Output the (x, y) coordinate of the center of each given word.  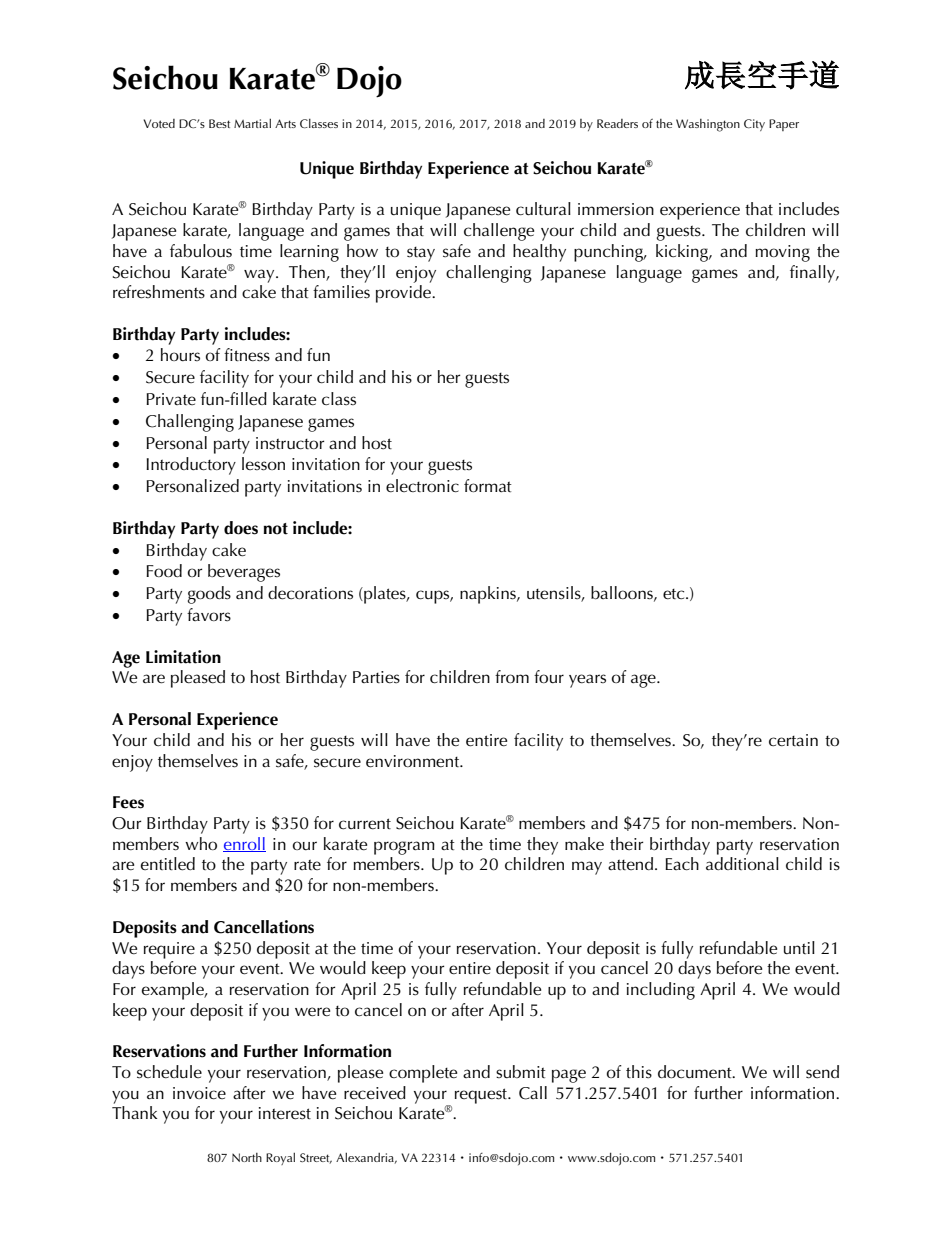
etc (675, 594)
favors (209, 615)
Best (219, 123)
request (482, 1096)
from (512, 676)
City (754, 125)
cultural (543, 209)
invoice (199, 1093)
